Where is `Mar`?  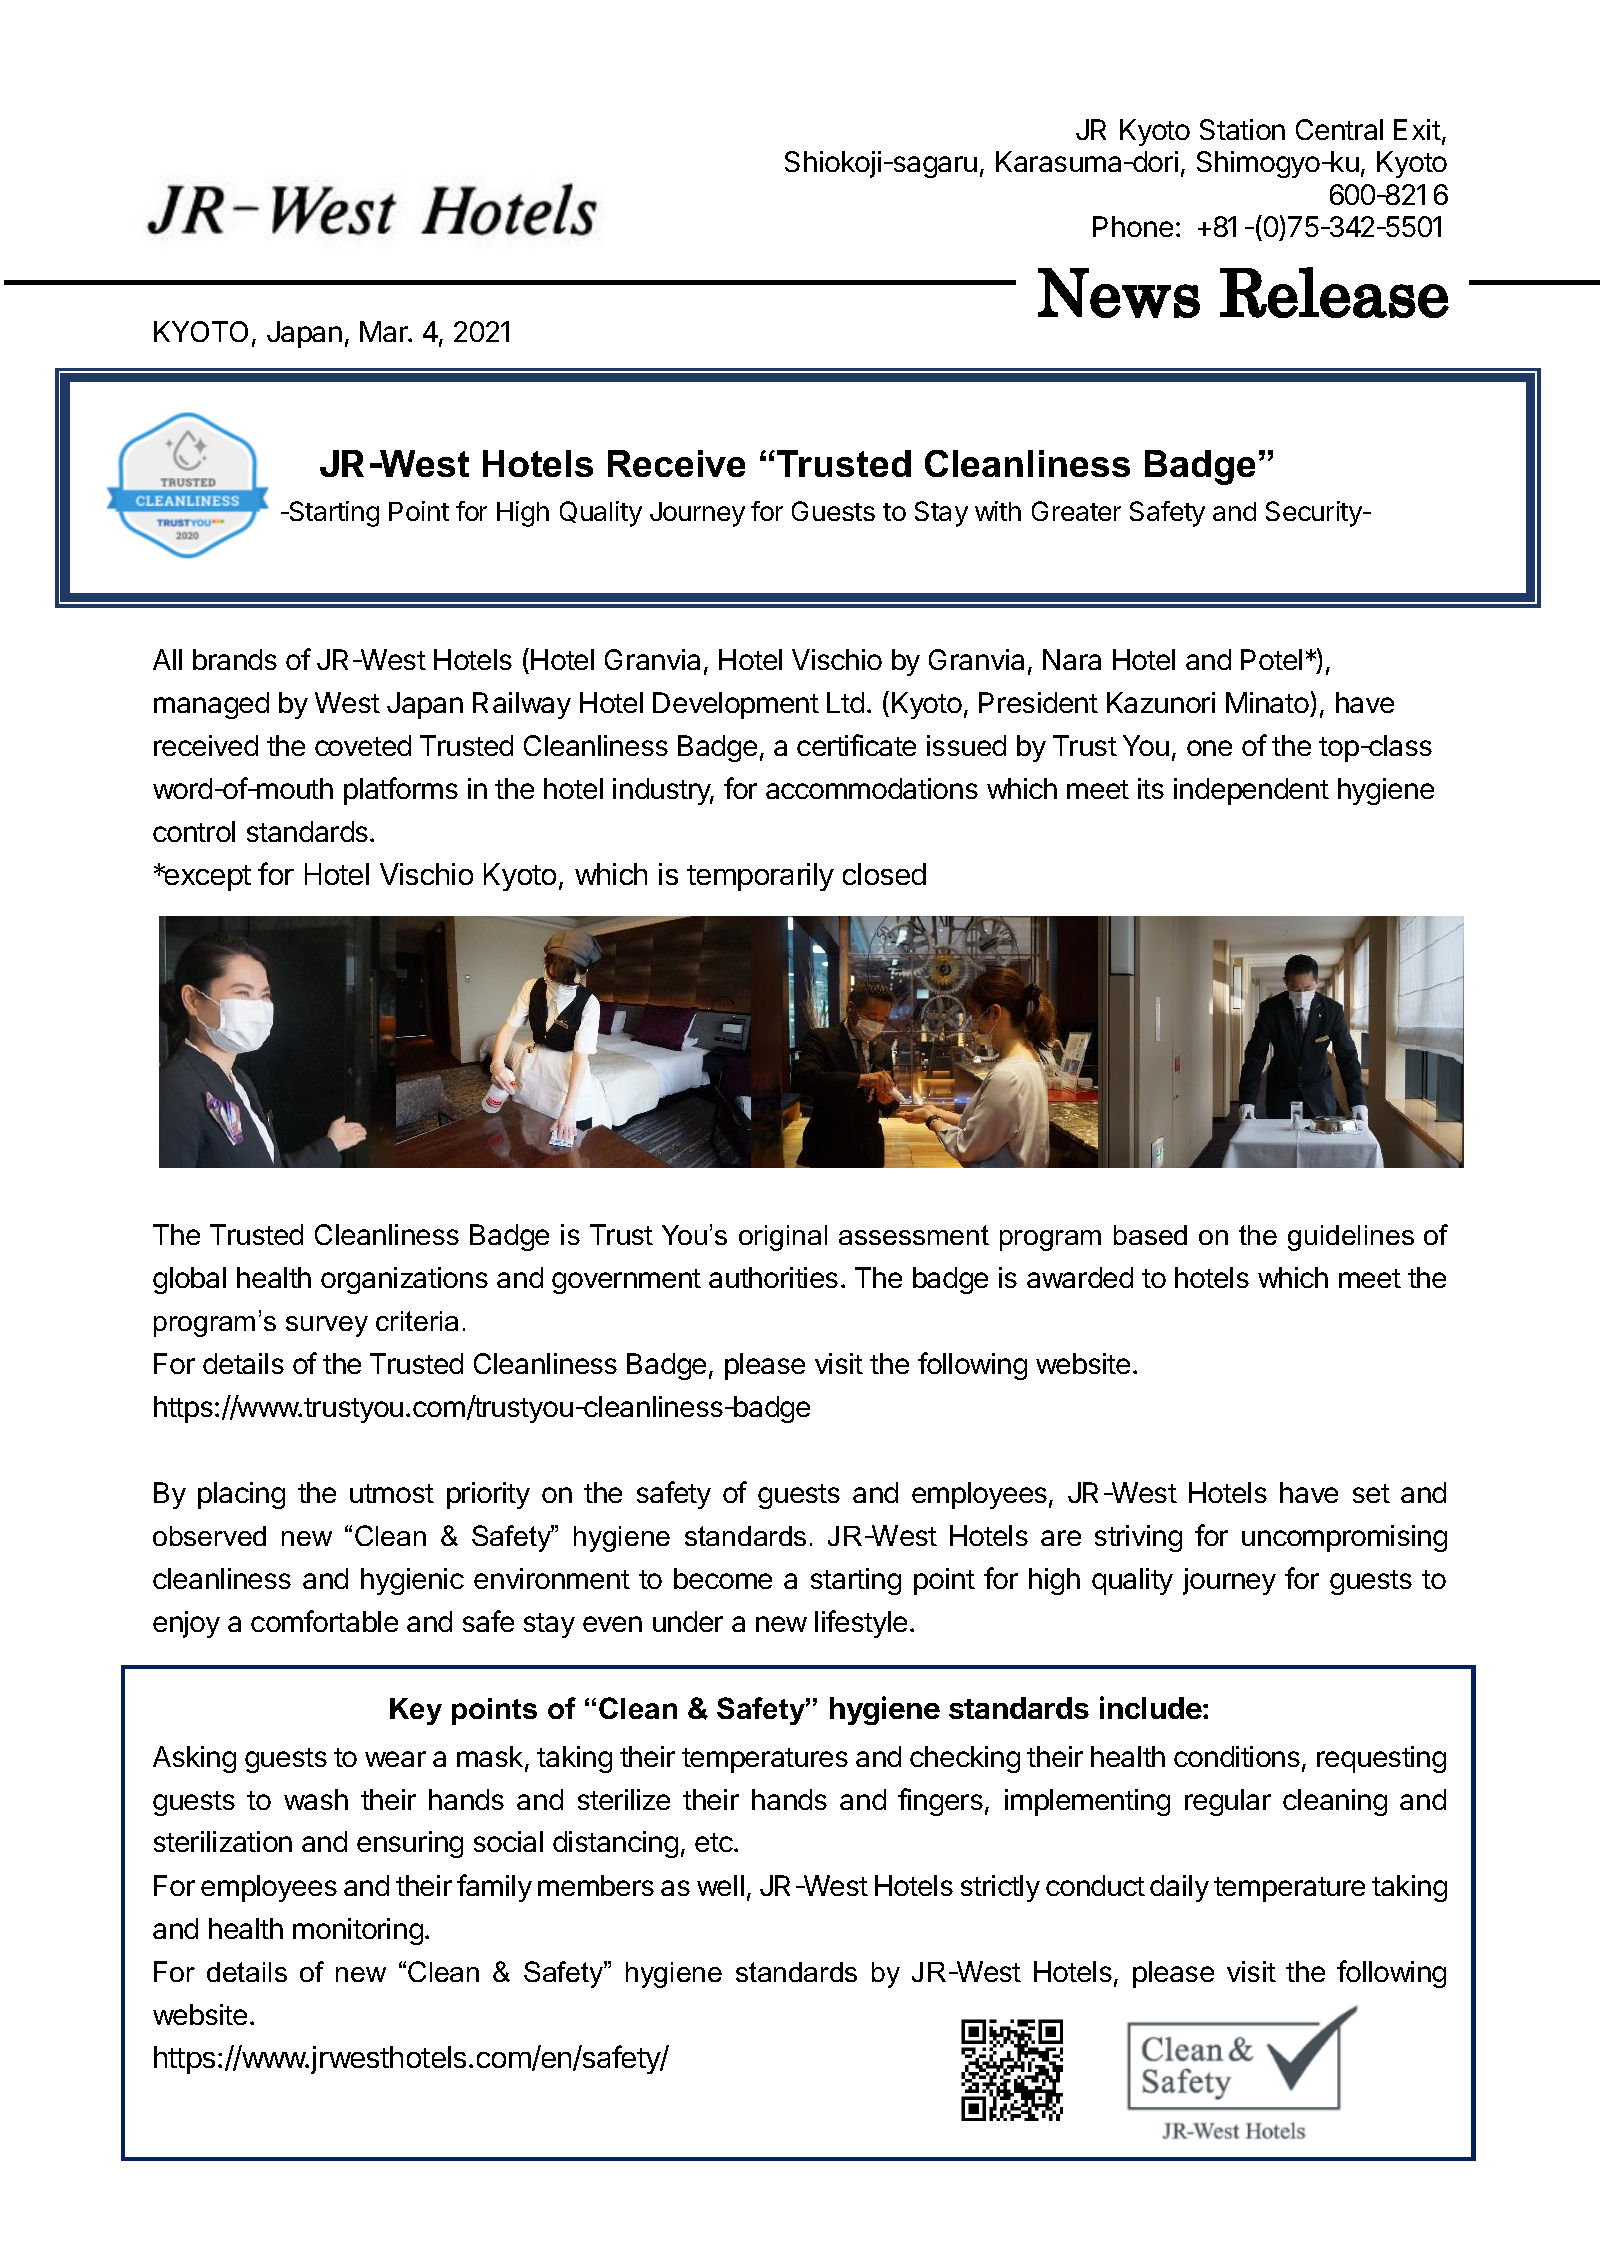 Mar is located at coordinates (385, 331).
